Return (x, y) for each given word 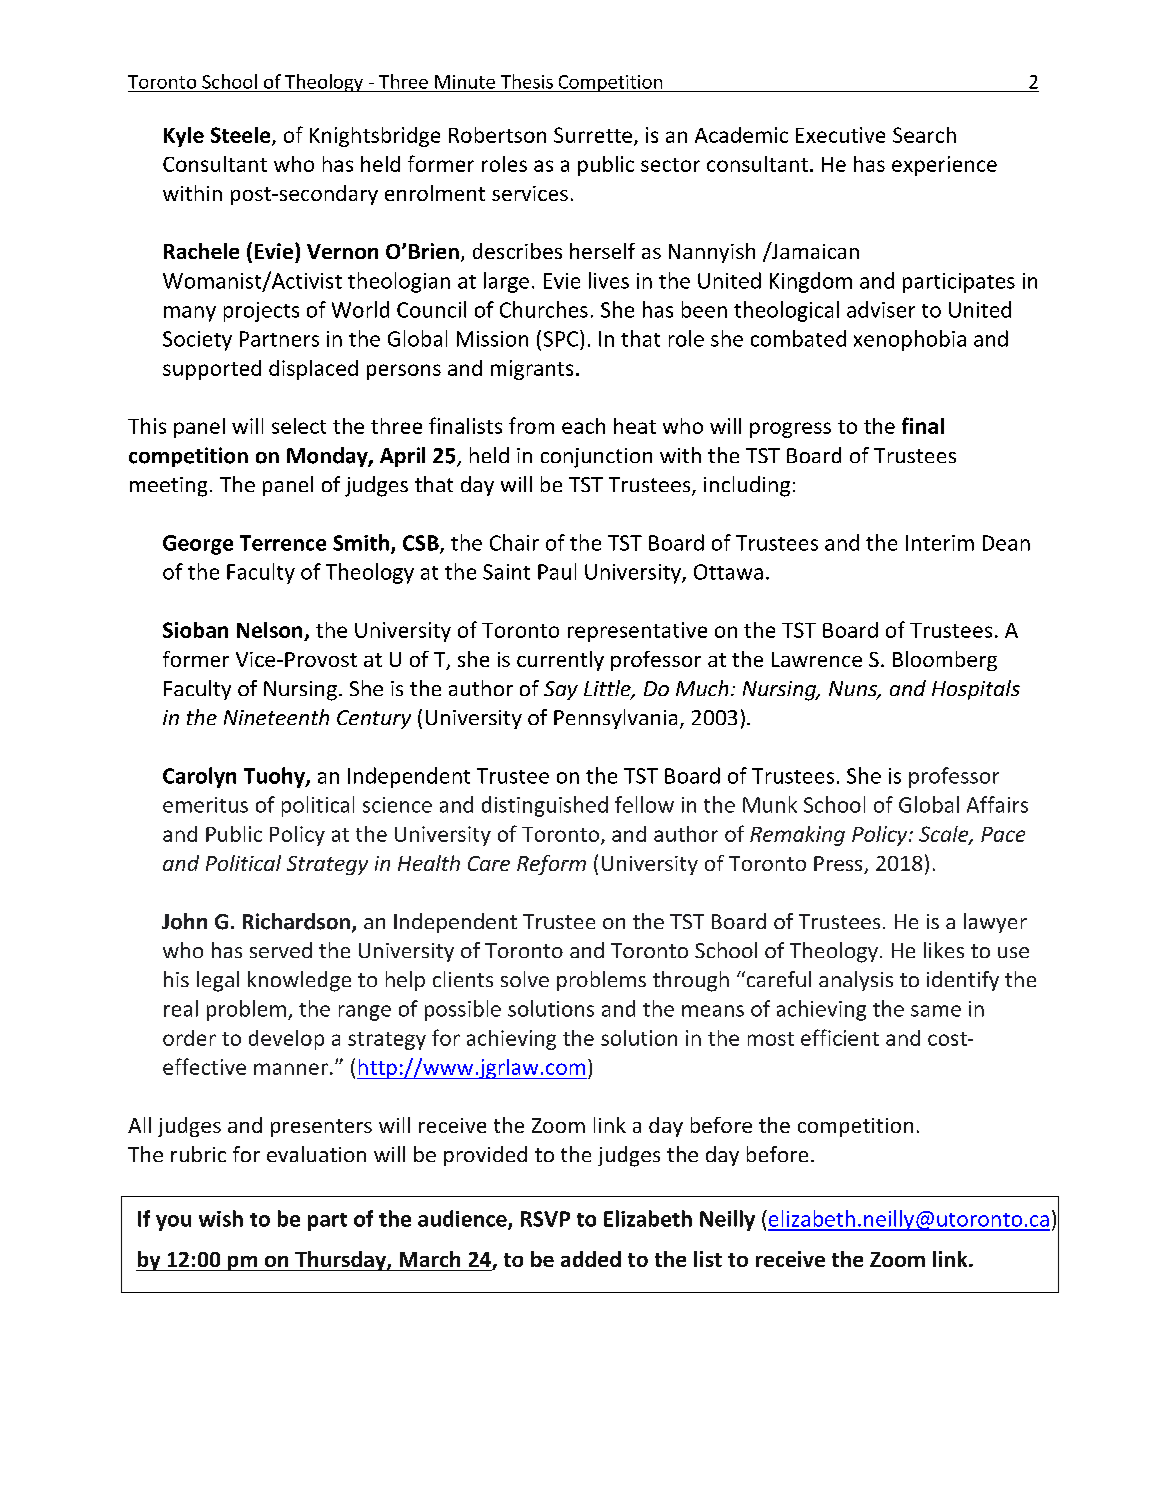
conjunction (596, 458)
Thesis (527, 81)
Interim (940, 543)
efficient (840, 1037)
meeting (168, 487)
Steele (242, 136)
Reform (551, 865)
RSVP (545, 1219)
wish (221, 1218)
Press (839, 865)
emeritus (205, 805)
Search (924, 135)
